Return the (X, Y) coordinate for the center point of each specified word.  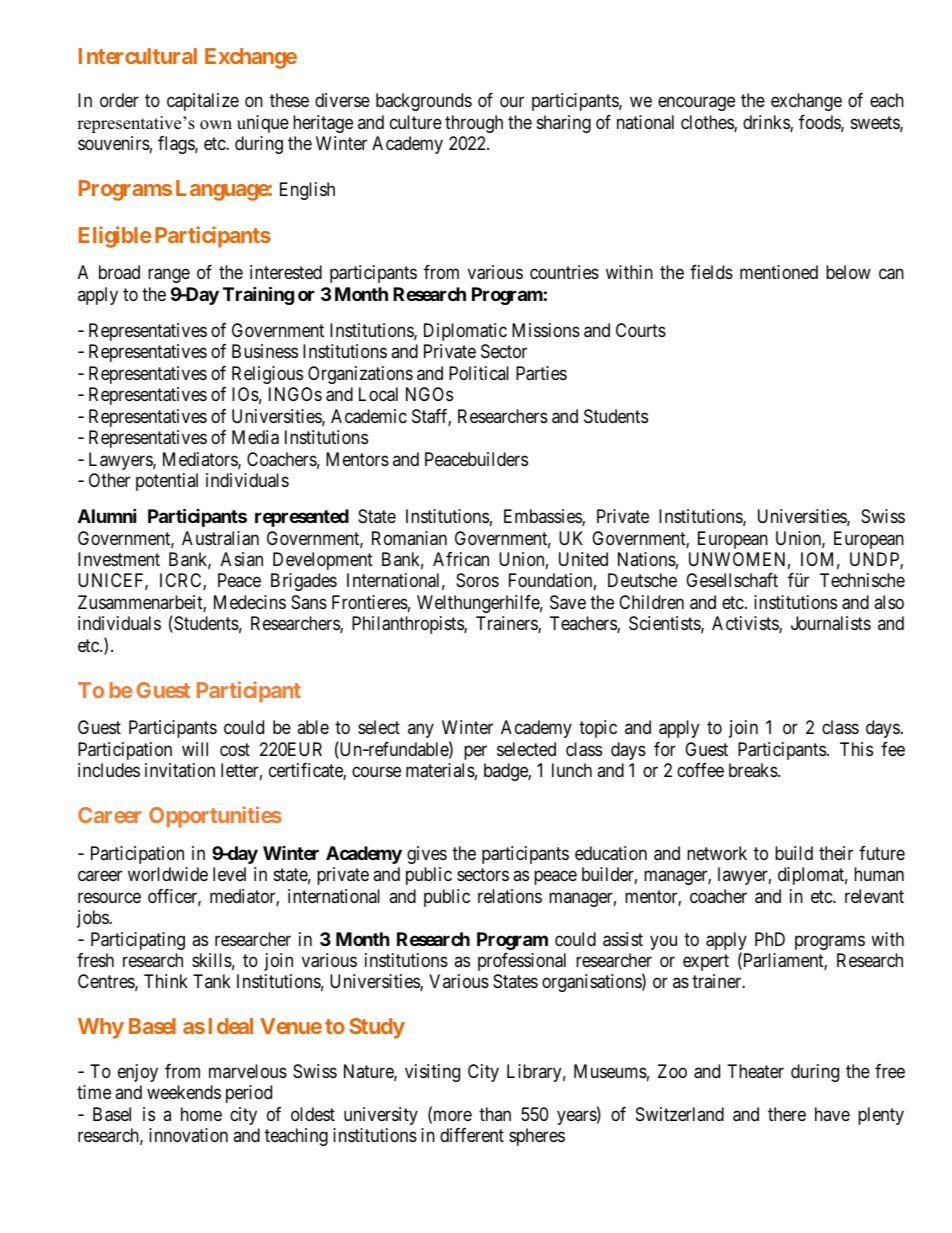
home (201, 1114)
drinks (767, 123)
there (787, 1114)
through (474, 124)
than (495, 1114)
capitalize (203, 102)
